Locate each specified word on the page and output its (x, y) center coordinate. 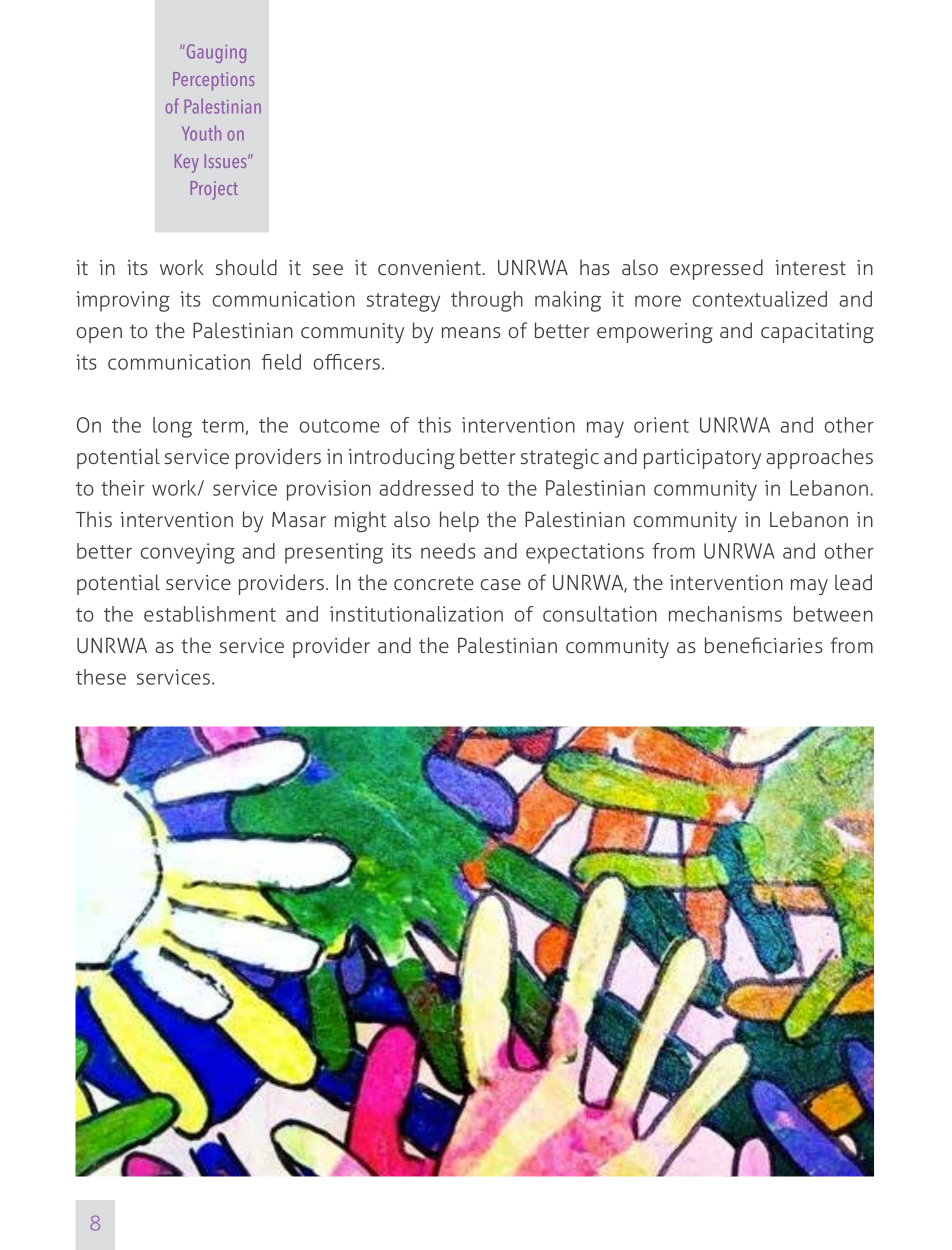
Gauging (215, 53)
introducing (401, 458)
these (101, 677)
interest (810, 267)
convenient (431, 267)
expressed (716, 269)
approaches (819, 458)
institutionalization (416, 614)
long (172, 427)
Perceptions (213, 81)
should (246, 267)
